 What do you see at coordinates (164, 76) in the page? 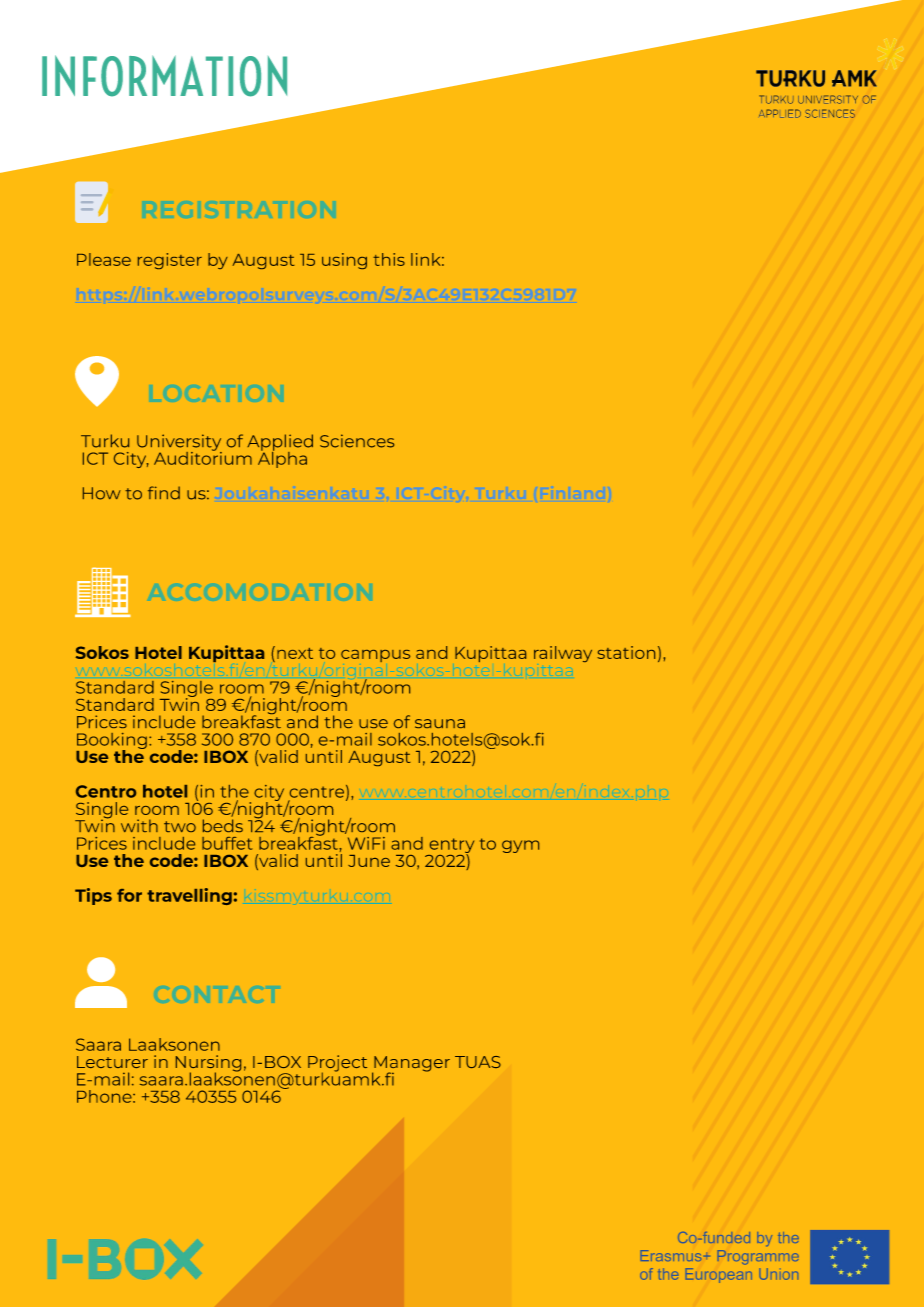
I see `INFORMATION` at bounding box center [164, 76].
